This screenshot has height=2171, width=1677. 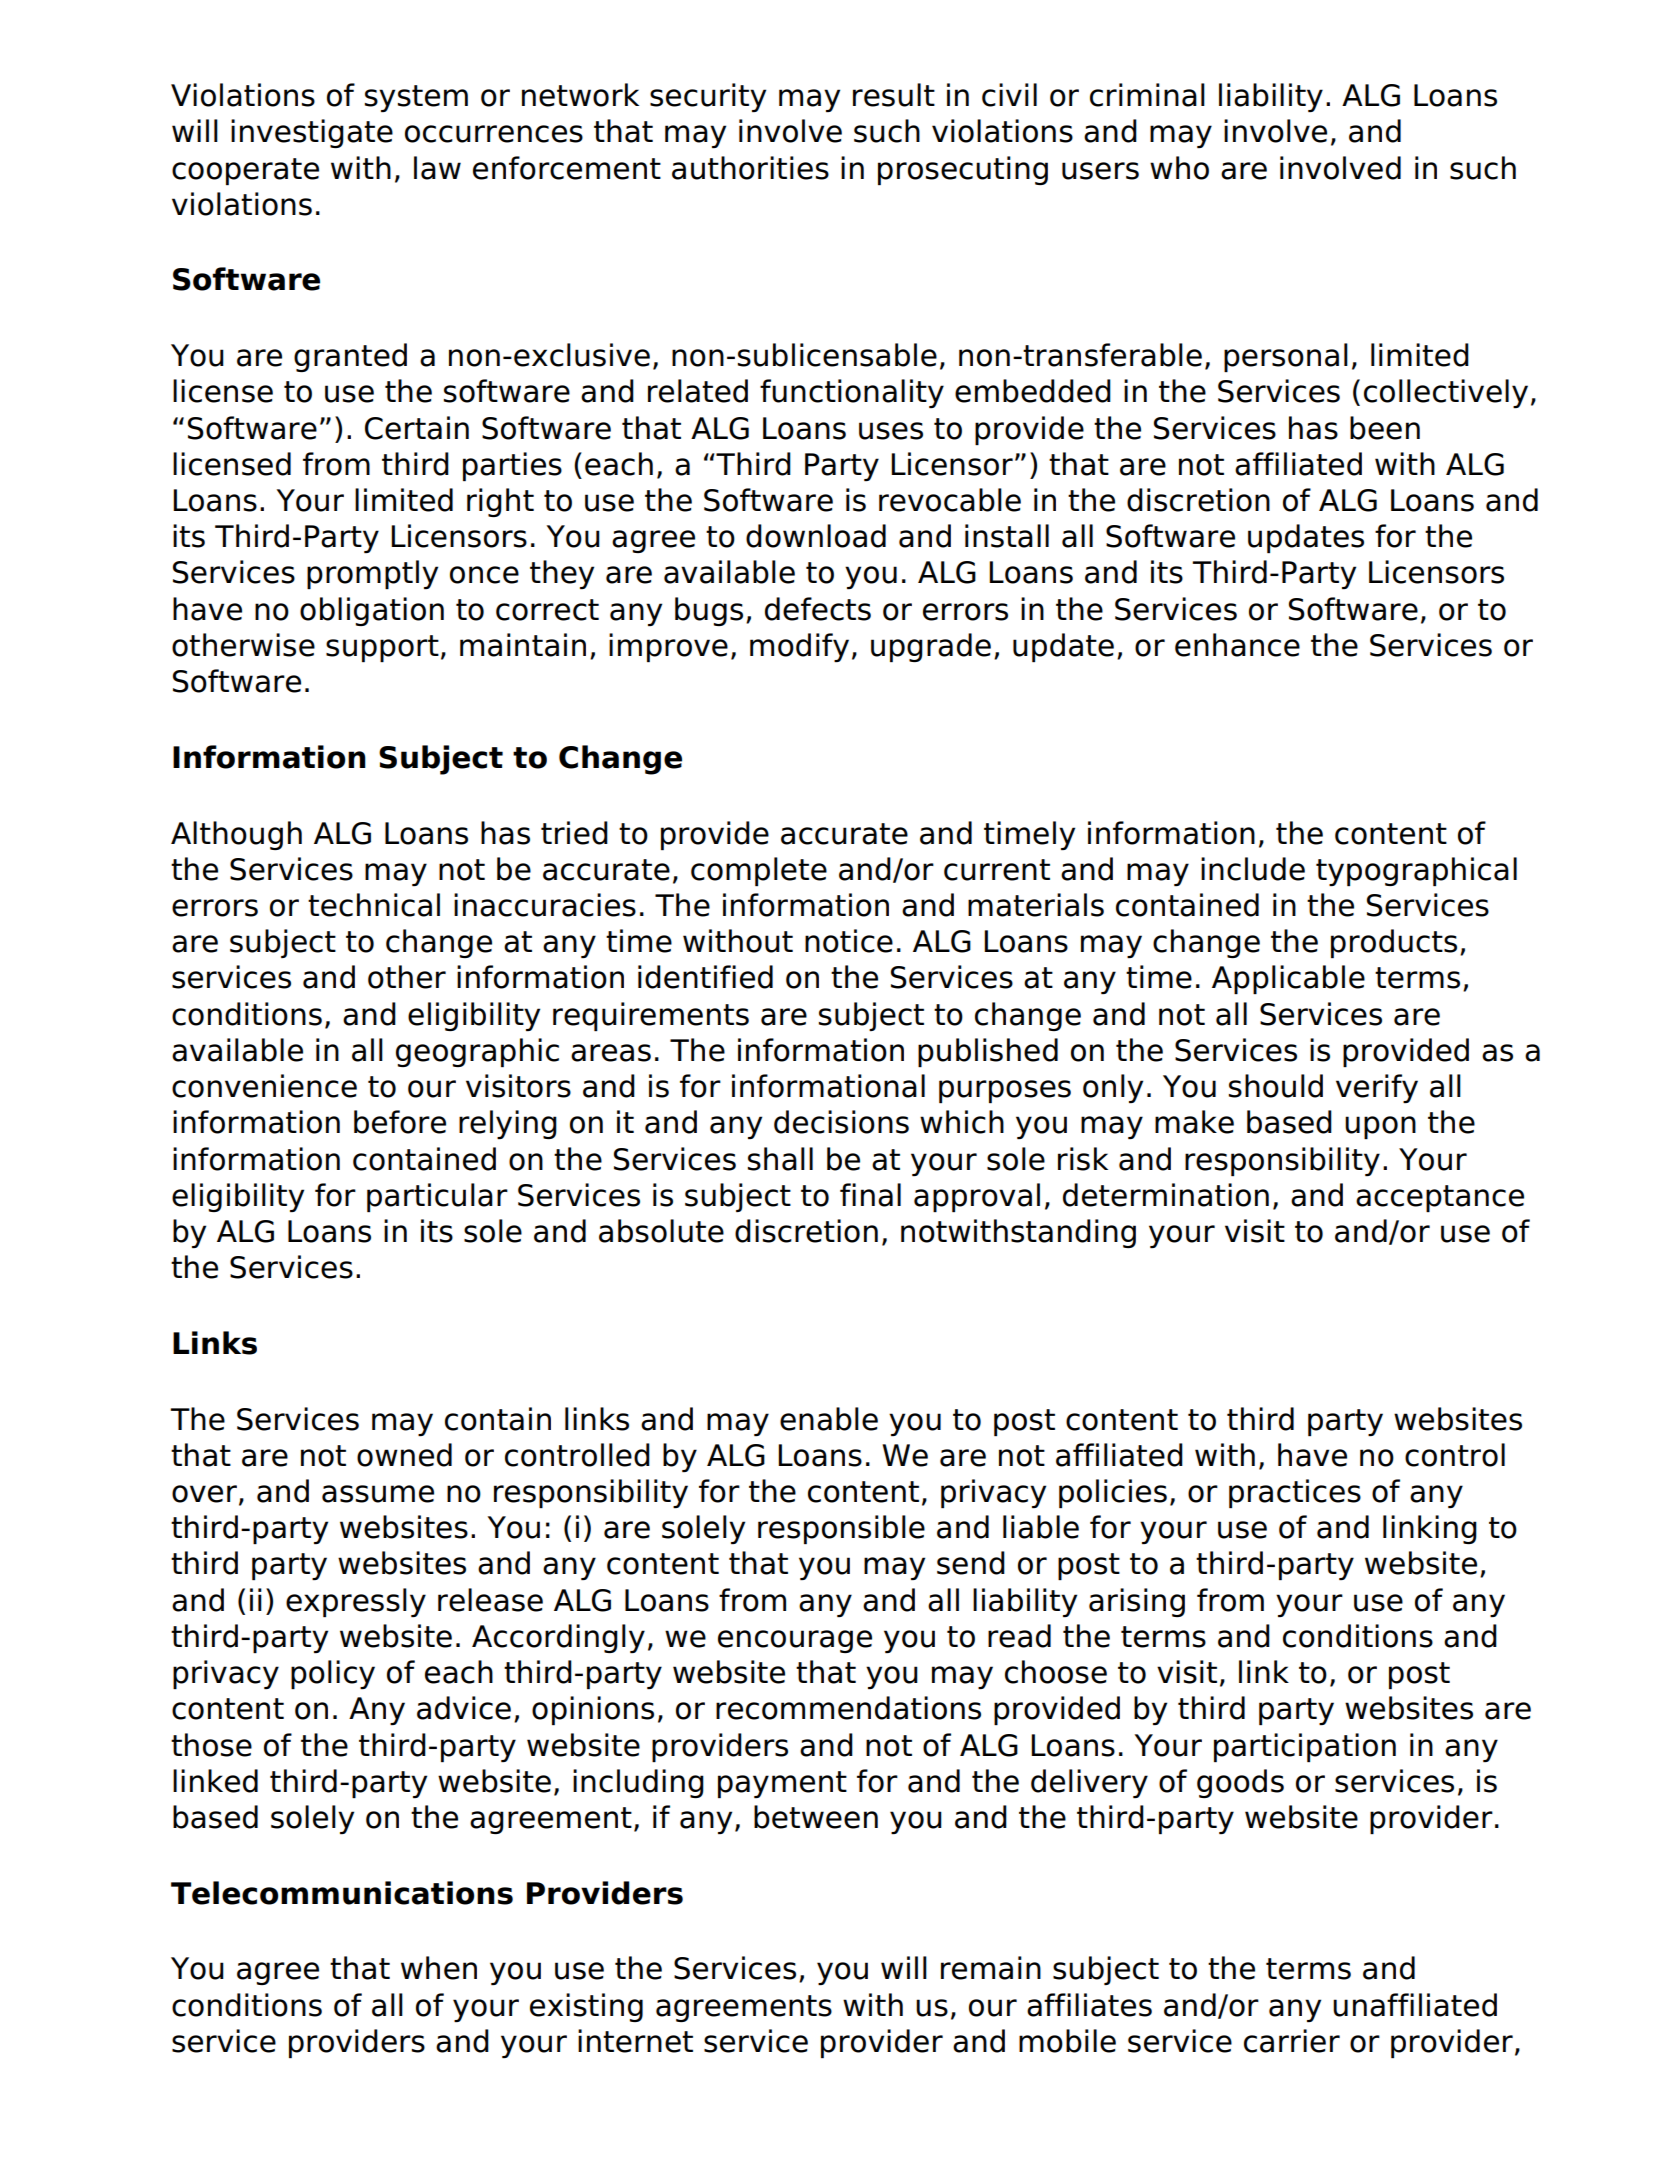 I want to click on before, so click(x=400, y=1122).
